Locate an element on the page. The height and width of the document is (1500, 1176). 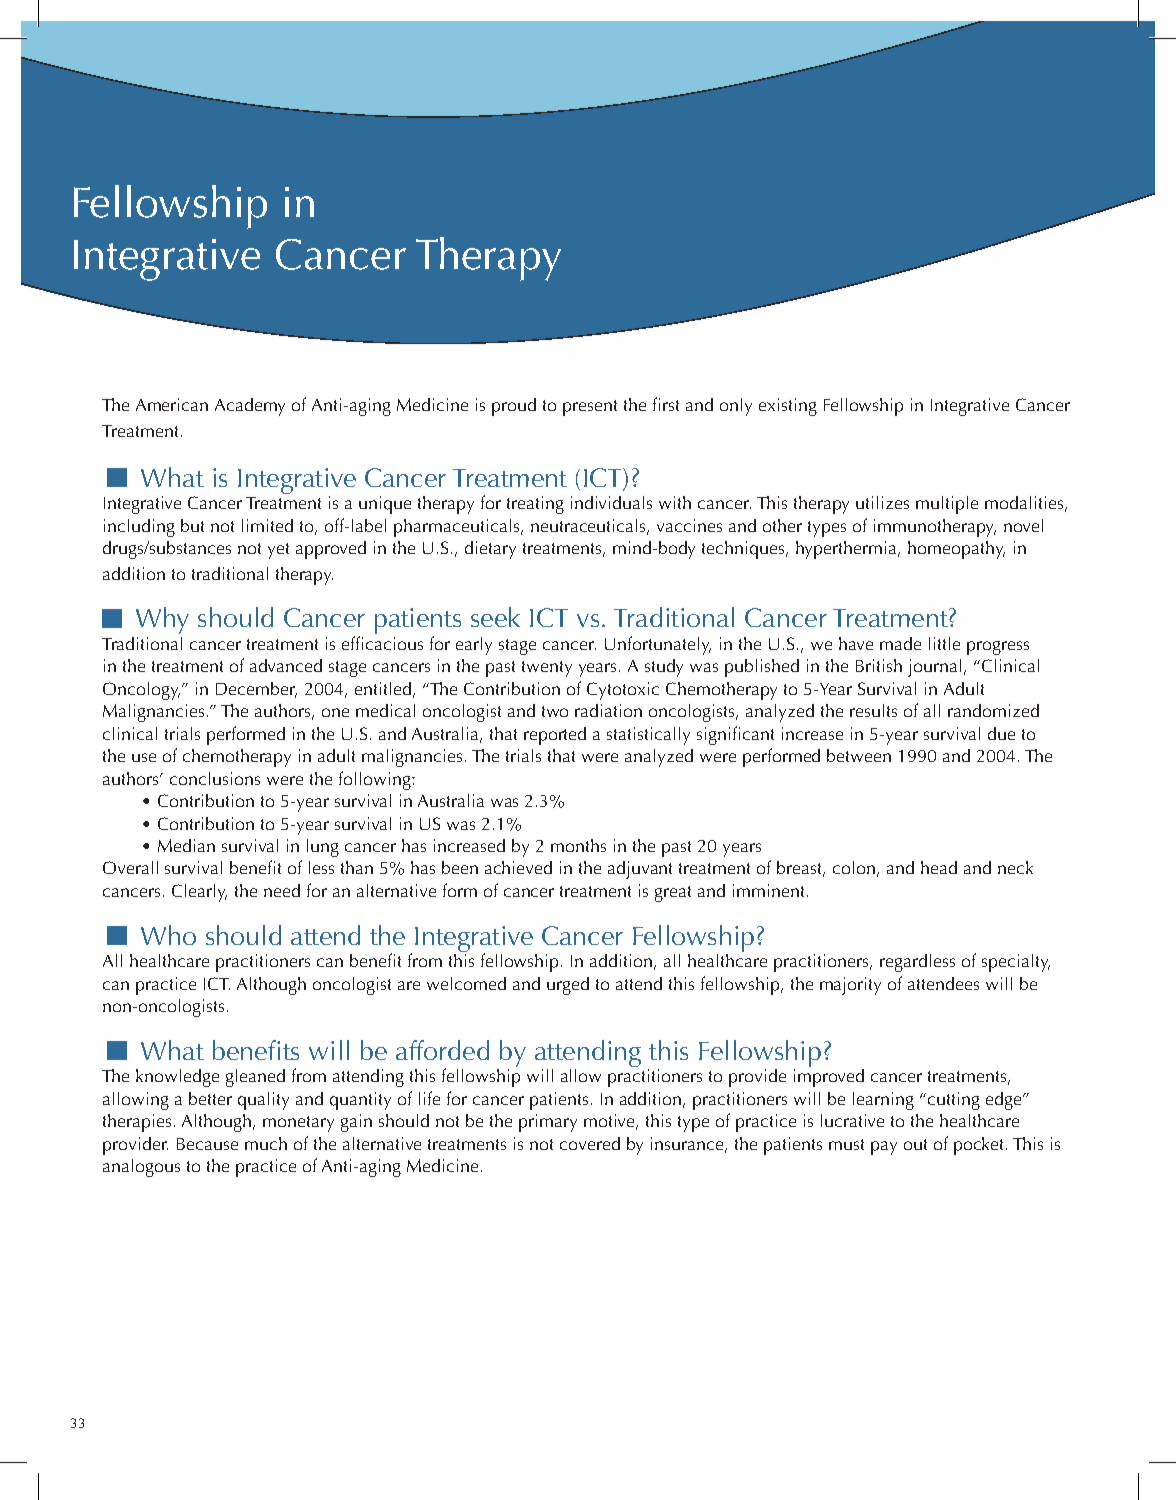
great is located at coordinates (673, 894).
